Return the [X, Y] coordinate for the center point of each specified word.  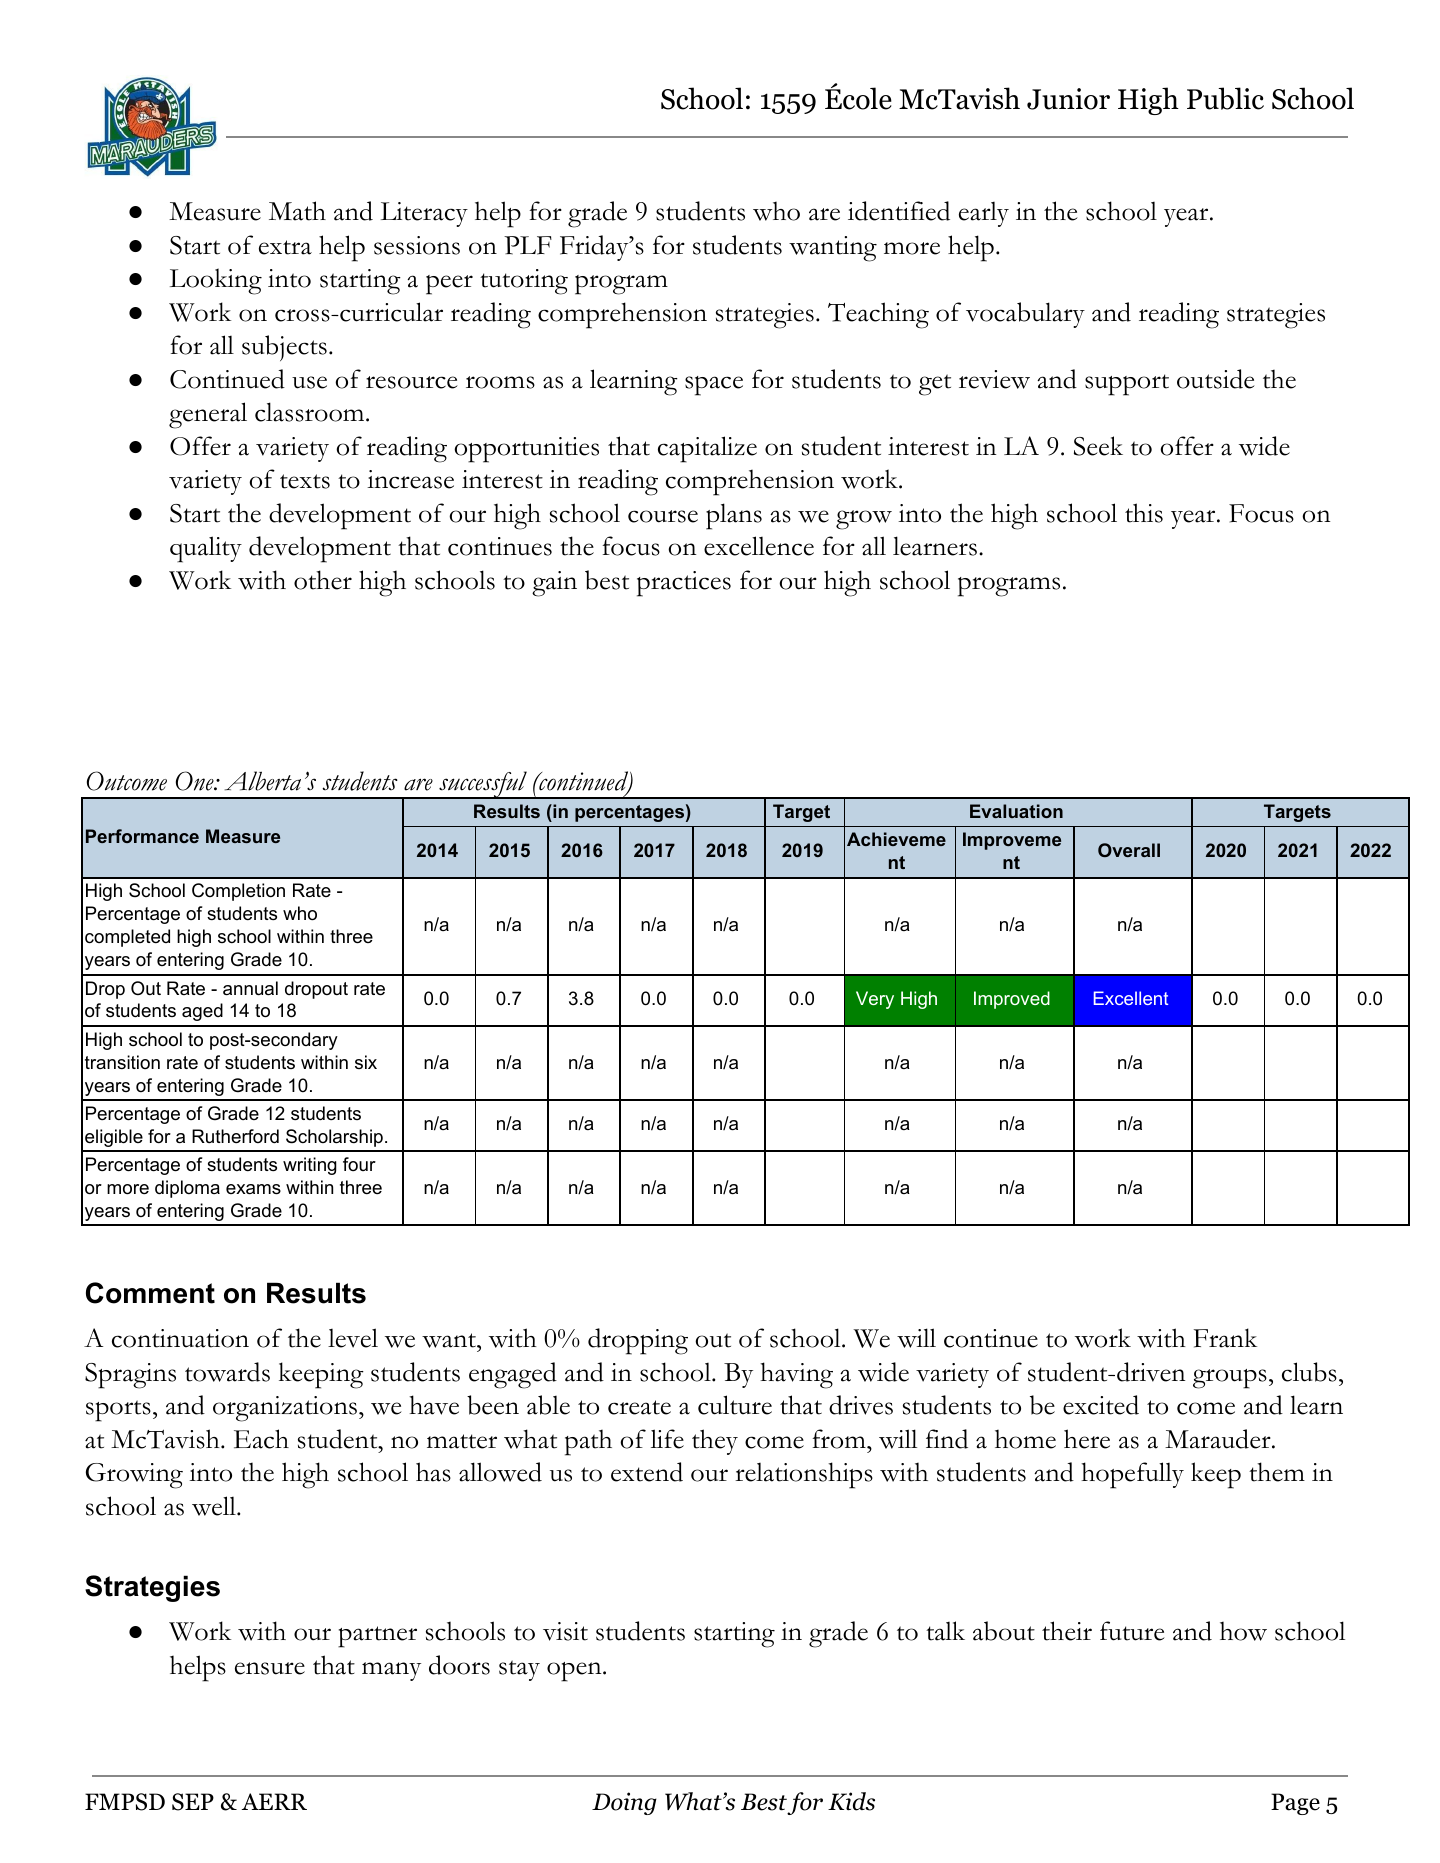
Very [875, 1000]
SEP [193, 1802]
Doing [624, 1803]
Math [297, 211]
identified [899, 211]
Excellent [1131, 998]
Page [1295, 1804]
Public [1225, 98]
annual [250, 988]
